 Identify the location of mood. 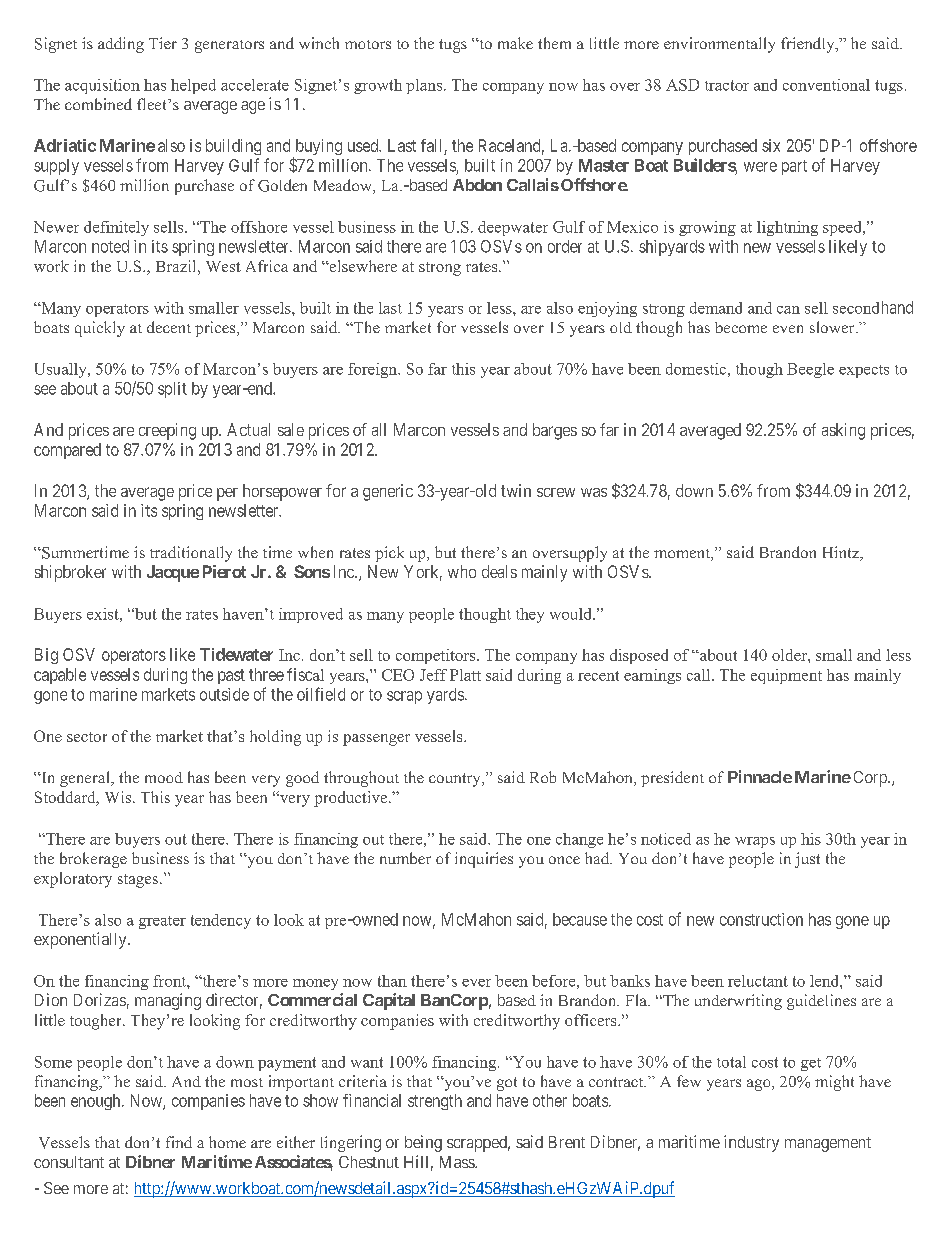
(164, 777).
